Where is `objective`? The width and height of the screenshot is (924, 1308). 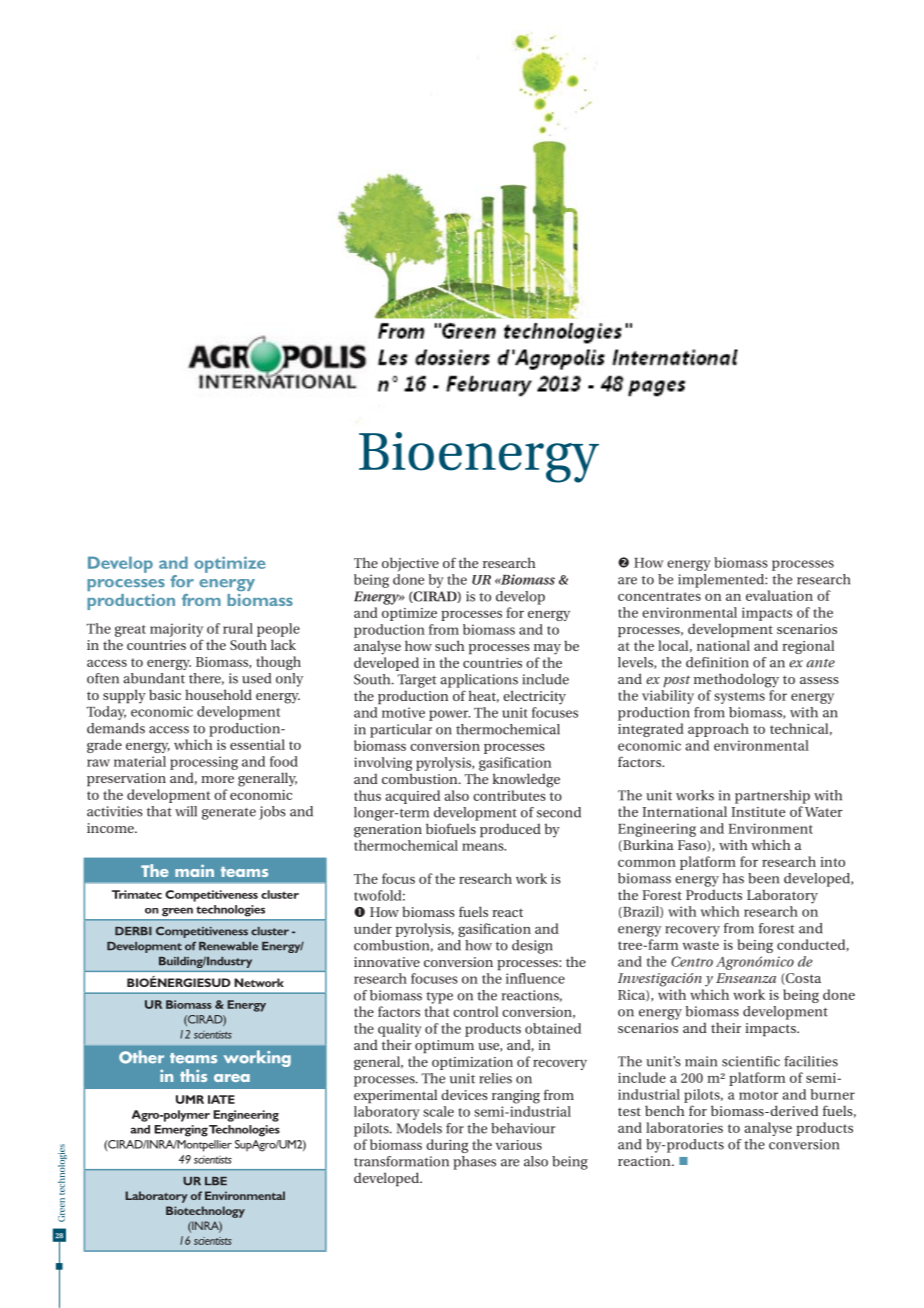
objective is located at coordinates (410, 564).
